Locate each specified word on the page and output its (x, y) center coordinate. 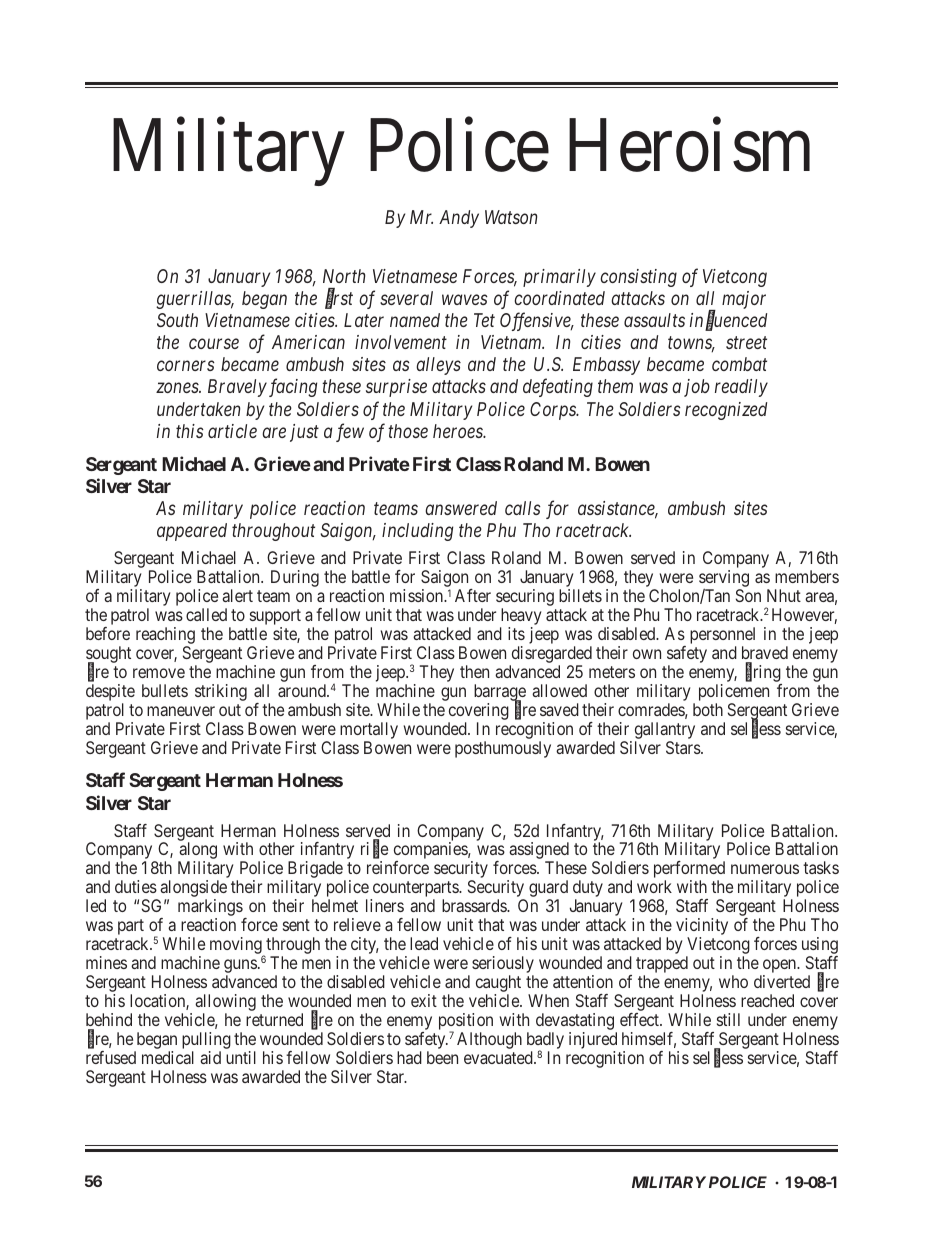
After (473, 595)
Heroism (689, 145)
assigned (539, 852)
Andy (459, 219)
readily (741, 388)
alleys (438, 366)
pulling (206, 1042)
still (728, 1019)
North (344, 276)
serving (724, 580)
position (466, 1023)
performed (689, 871)
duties (136, 886)
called (206, 614)
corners (186, 366)
